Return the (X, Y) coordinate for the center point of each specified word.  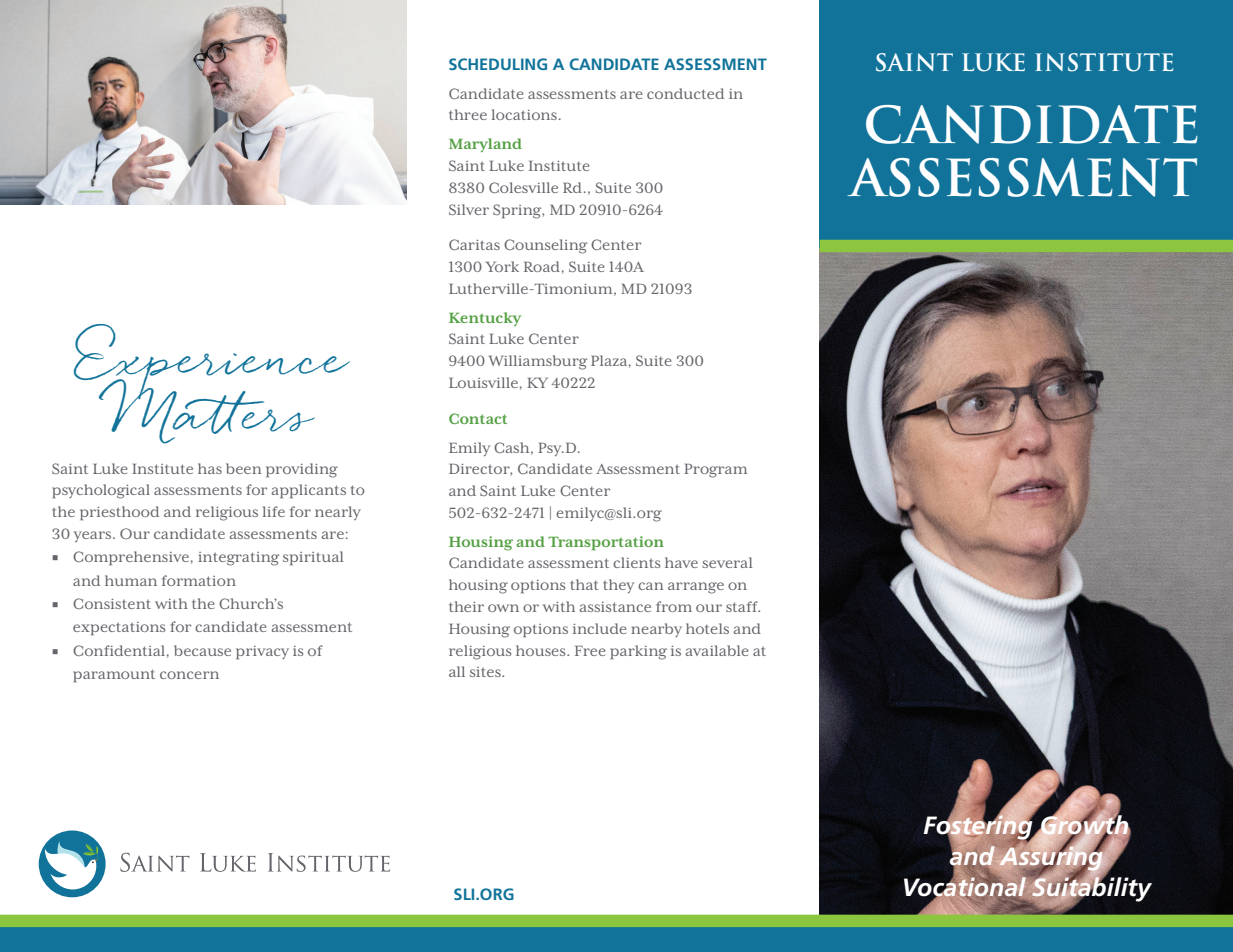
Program (715, 471)
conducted (685, 93)
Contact (478, 418)
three (468, 114)
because (202, 650)
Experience (212, 363)
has (210, 468)
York (502, 266)
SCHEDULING (498, 64)
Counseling (545, 246)
